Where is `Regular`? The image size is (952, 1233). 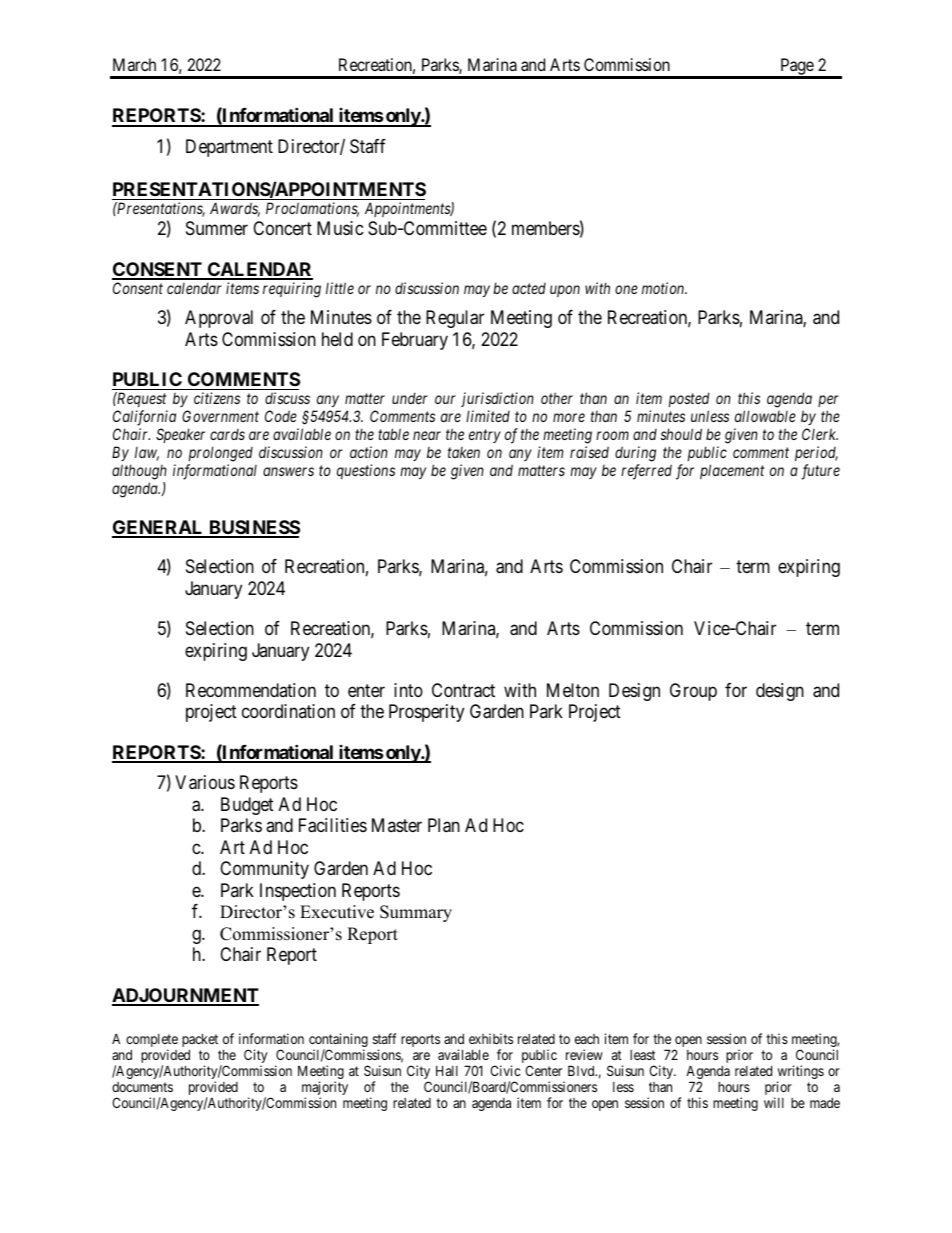
Regular is located at coordinates (455, 319).
